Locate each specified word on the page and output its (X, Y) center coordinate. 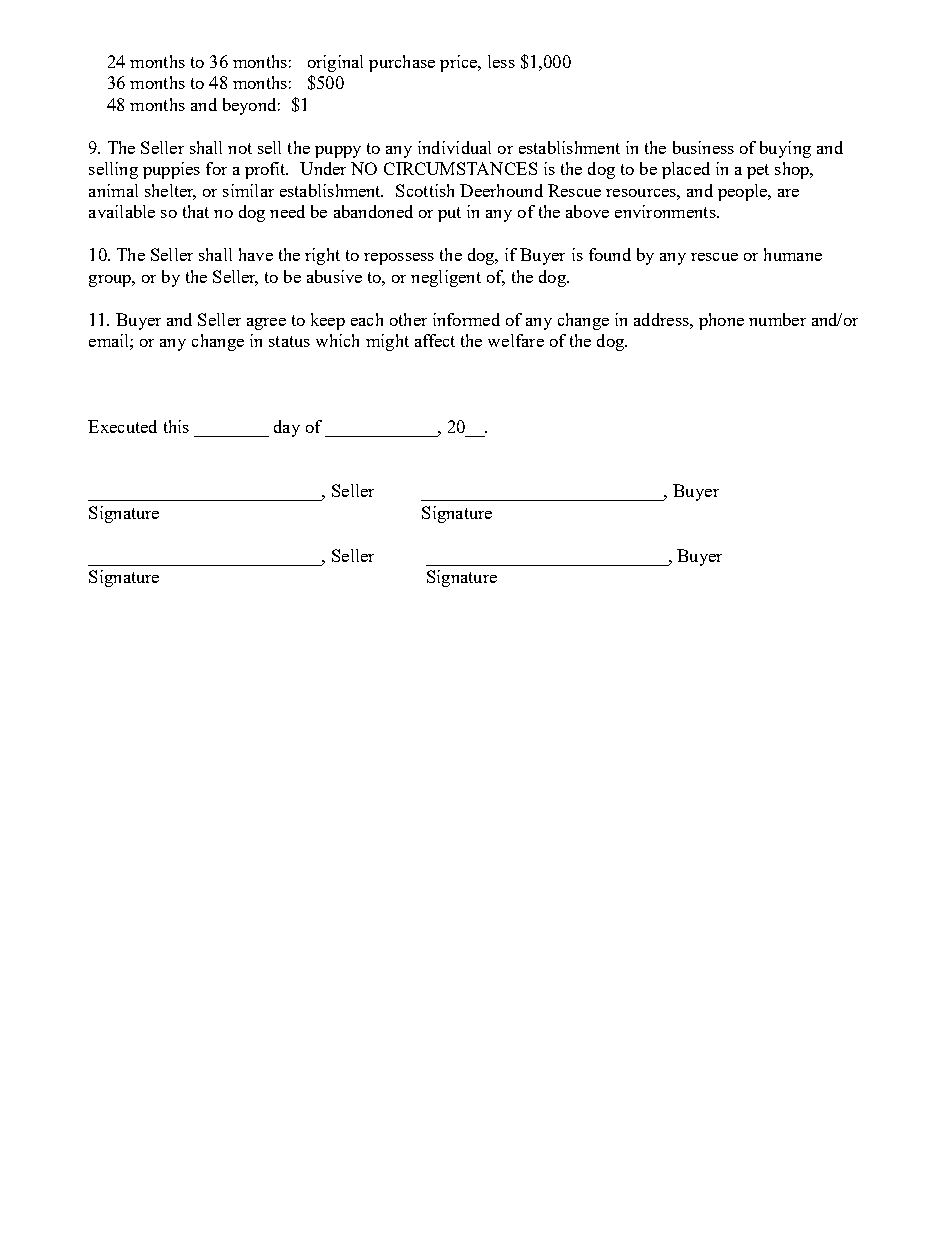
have (256, 254)
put (449, 214)
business (703, 147)
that (196, 211)
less (501, 61)
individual (454, 147)
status (289, 341)
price (460, 63)
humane (793, 254)
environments (666, 211)
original (335, 63)
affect (435, 340)
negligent (446, 278)
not (240, 148)
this (176, 426)
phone (721, 321)
